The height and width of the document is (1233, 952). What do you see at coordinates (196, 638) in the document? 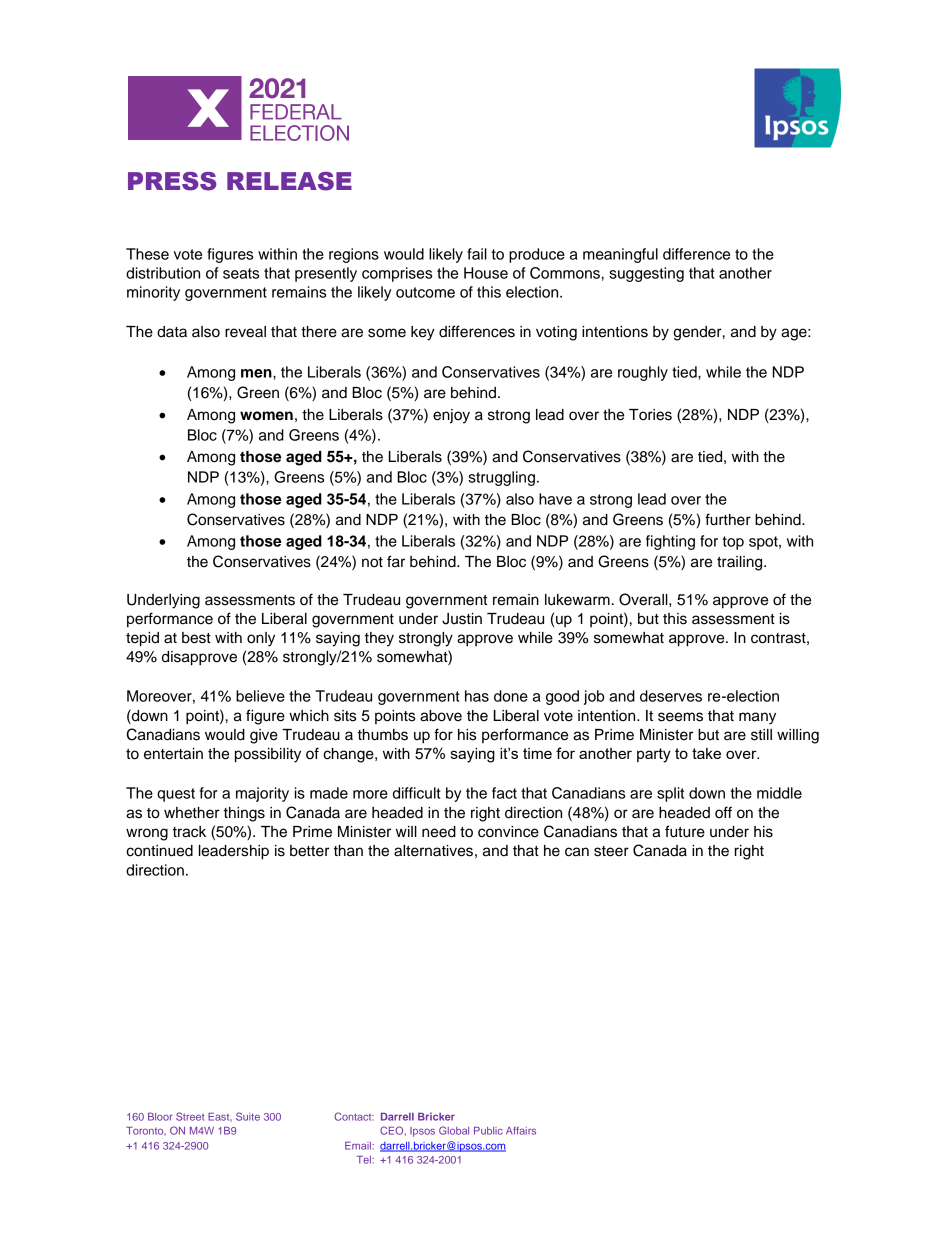
I see `best` at bounding box center [196, 638].
